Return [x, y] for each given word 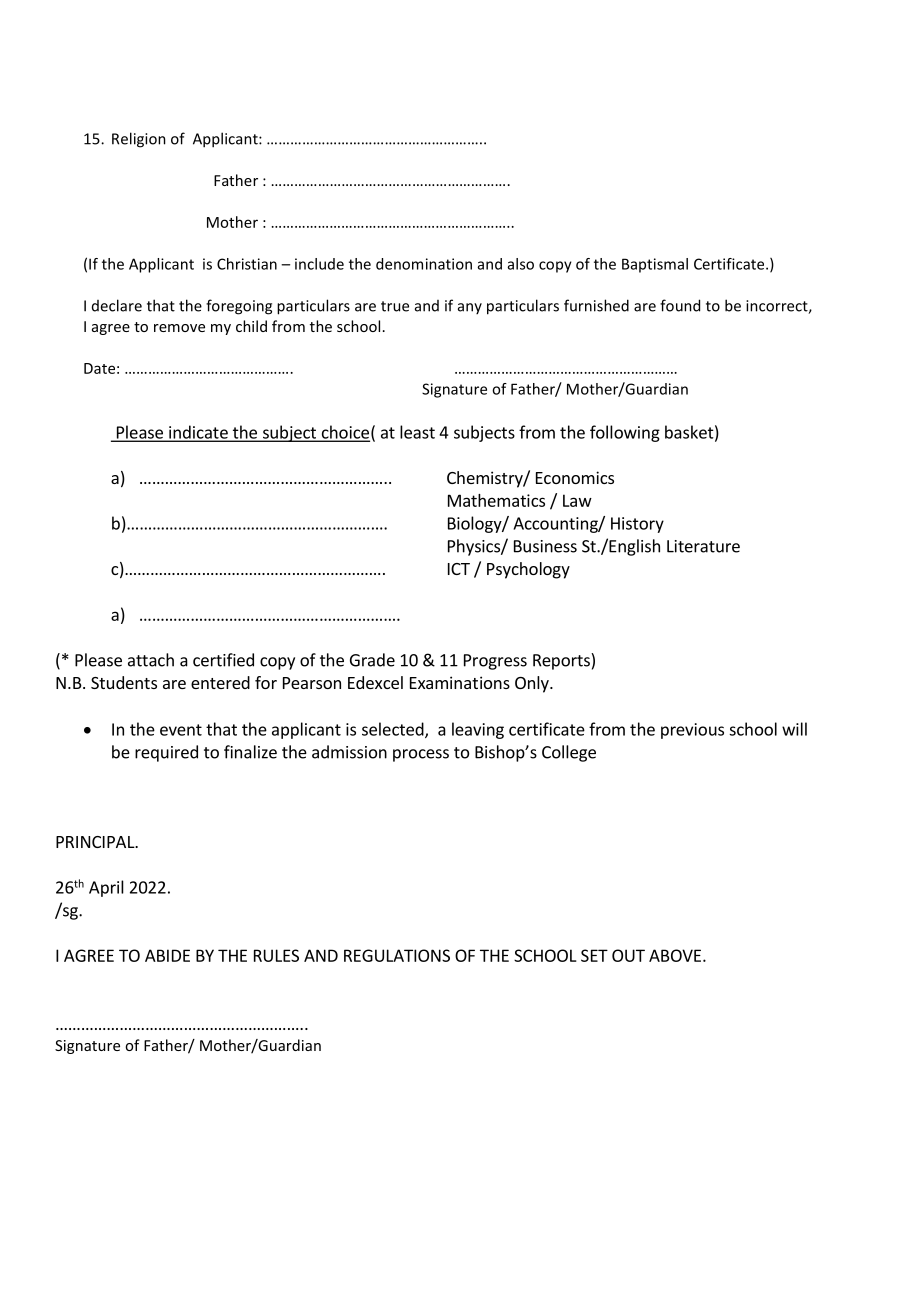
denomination [424, 264]
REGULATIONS [397, 955]
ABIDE [167, 955]
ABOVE [675, 955]
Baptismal [655, 265]
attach [151, 660]
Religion [139, 140]
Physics [475, 547]
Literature [703, 546]
